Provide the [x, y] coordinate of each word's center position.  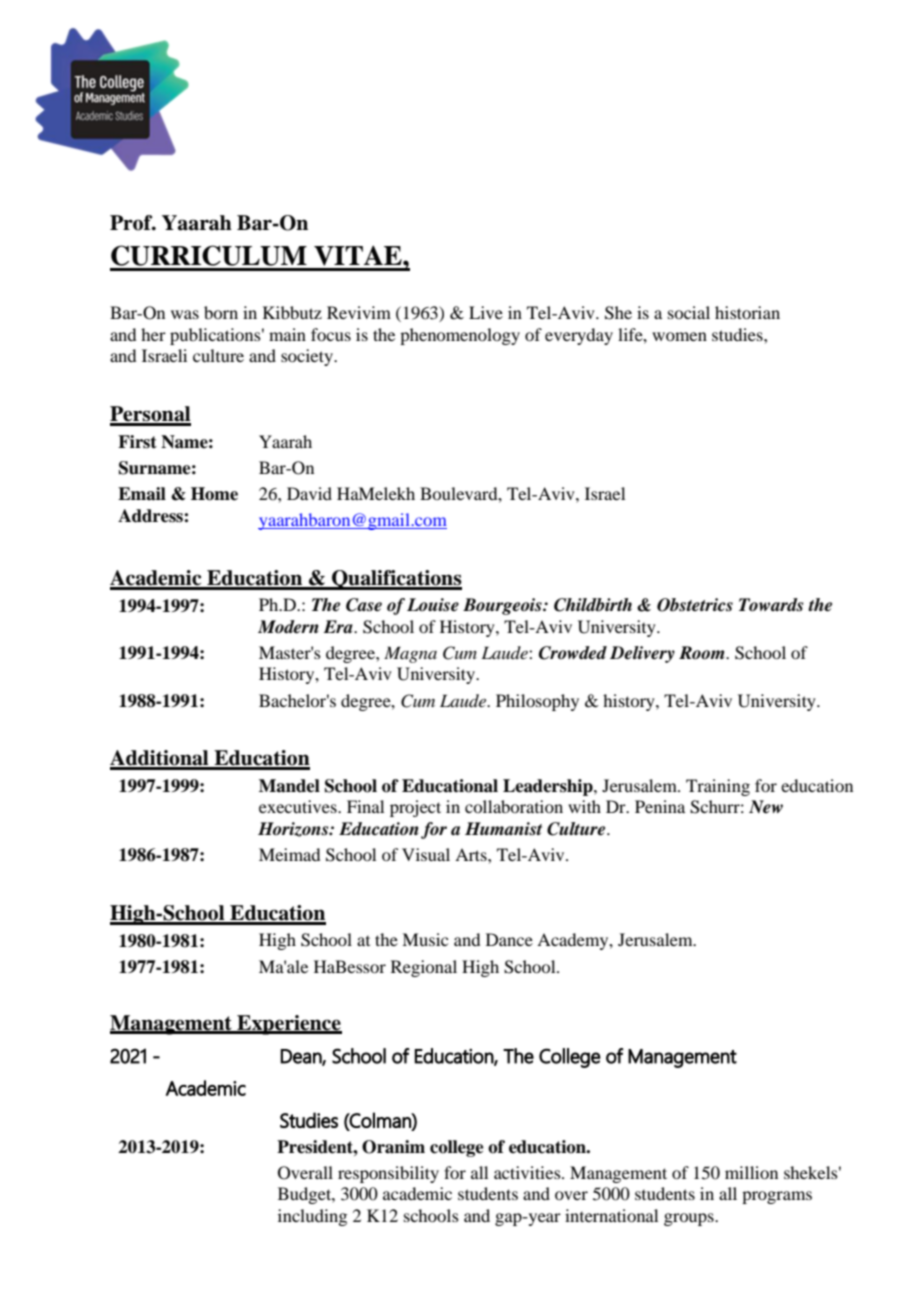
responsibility [388, 1174]
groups [690, 1219]
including [312, 1217]
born [221, 312]
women [679, 336]
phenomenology [460, 336]
